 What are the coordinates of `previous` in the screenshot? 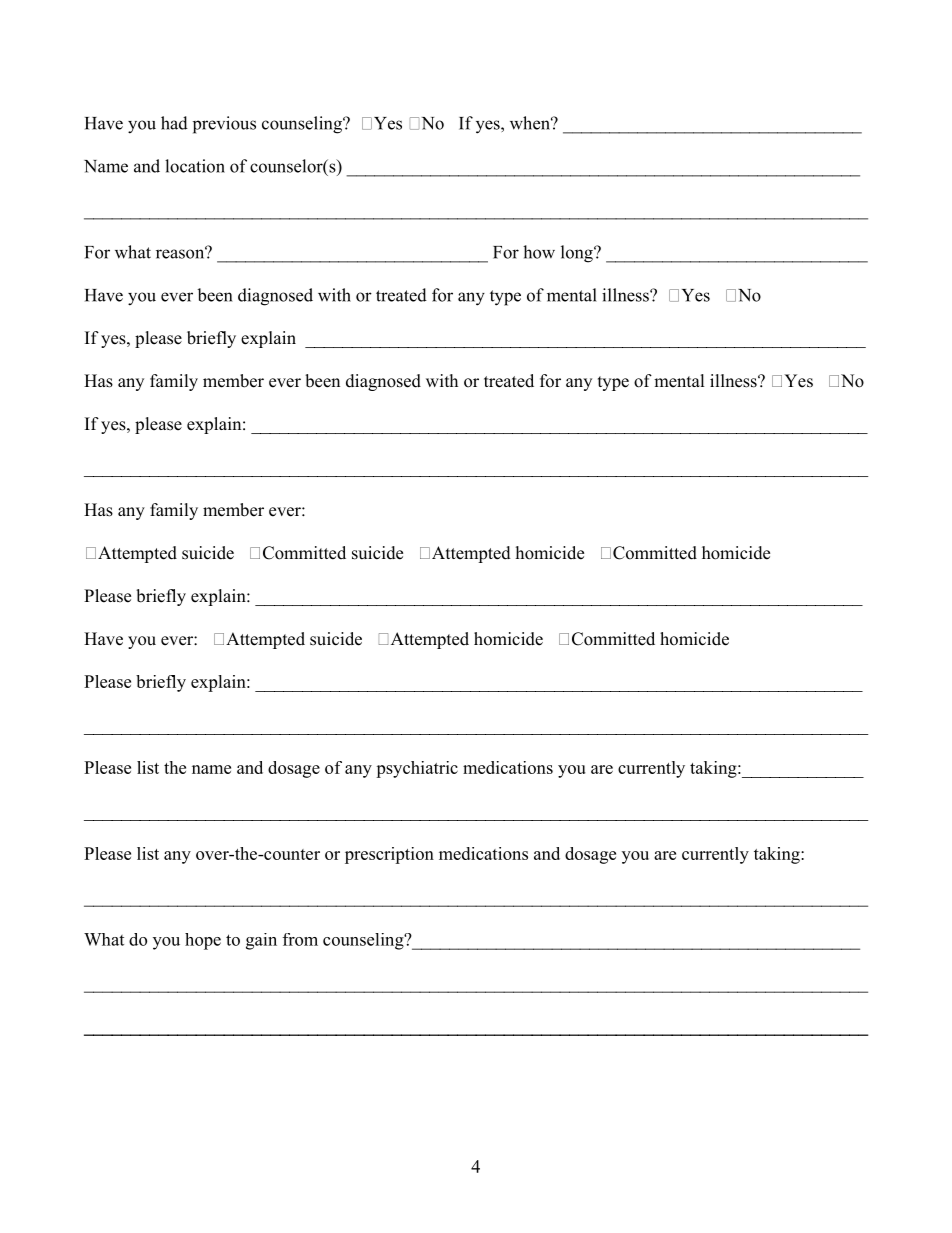 It's located at (224, 125).
